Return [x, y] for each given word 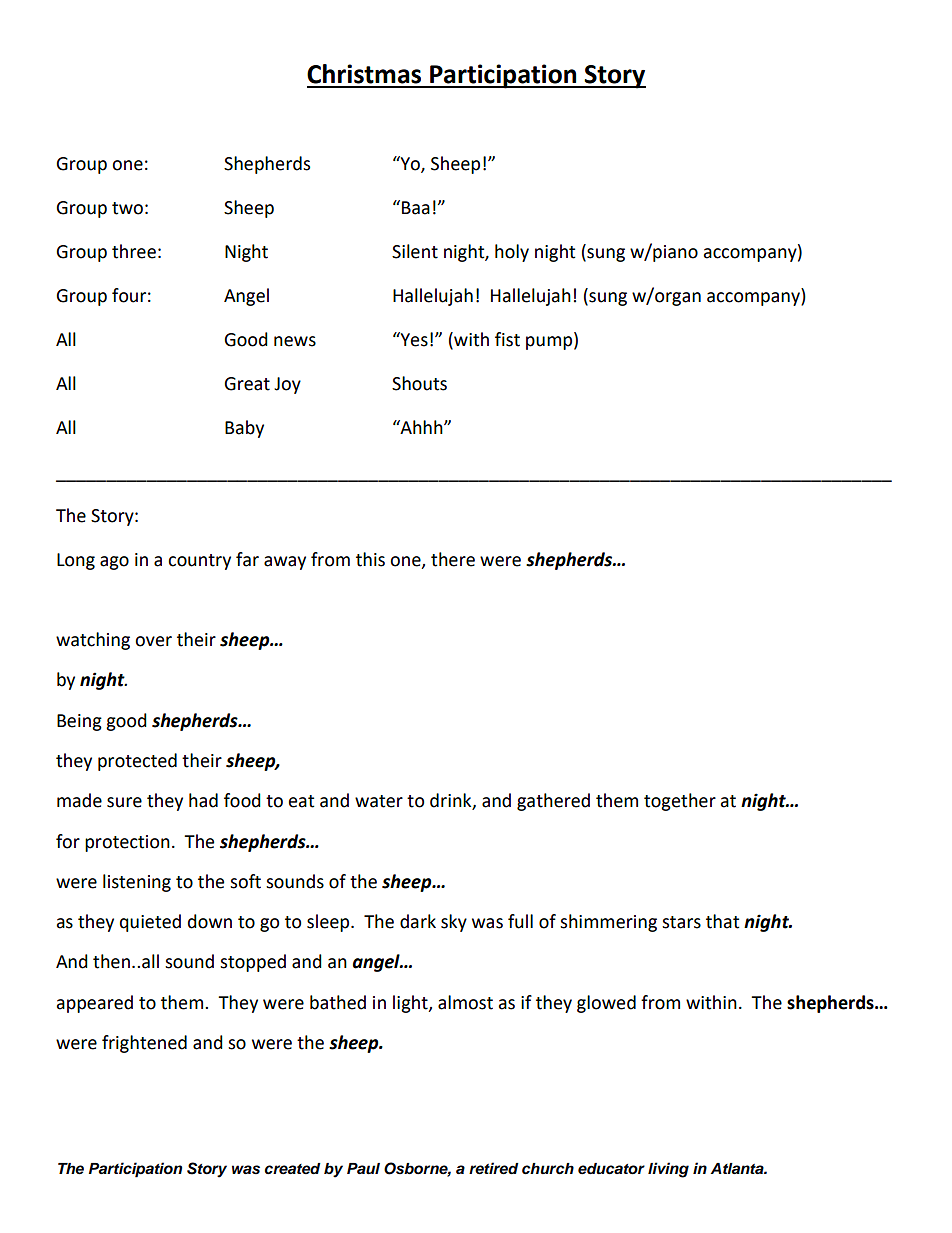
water [379, 801]
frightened [144, 1044]
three [134, 251]
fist [507, 339]
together [680, 802]
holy [512, 253]
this [370, 559]
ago [114, 563]
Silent [415, 251]
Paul [363, 1168]
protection [127, 843]
